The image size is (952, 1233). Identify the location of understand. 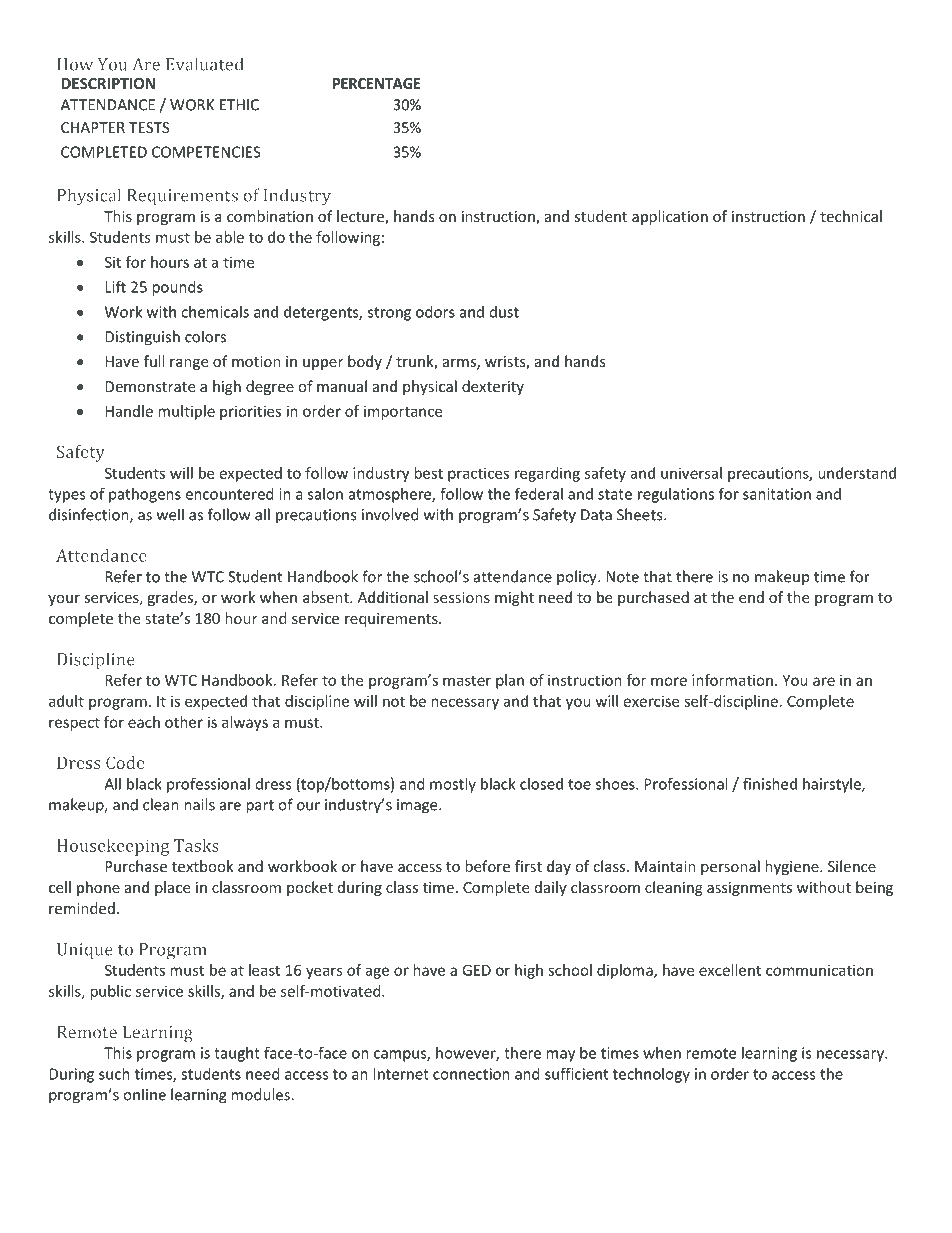
(857, 473).
